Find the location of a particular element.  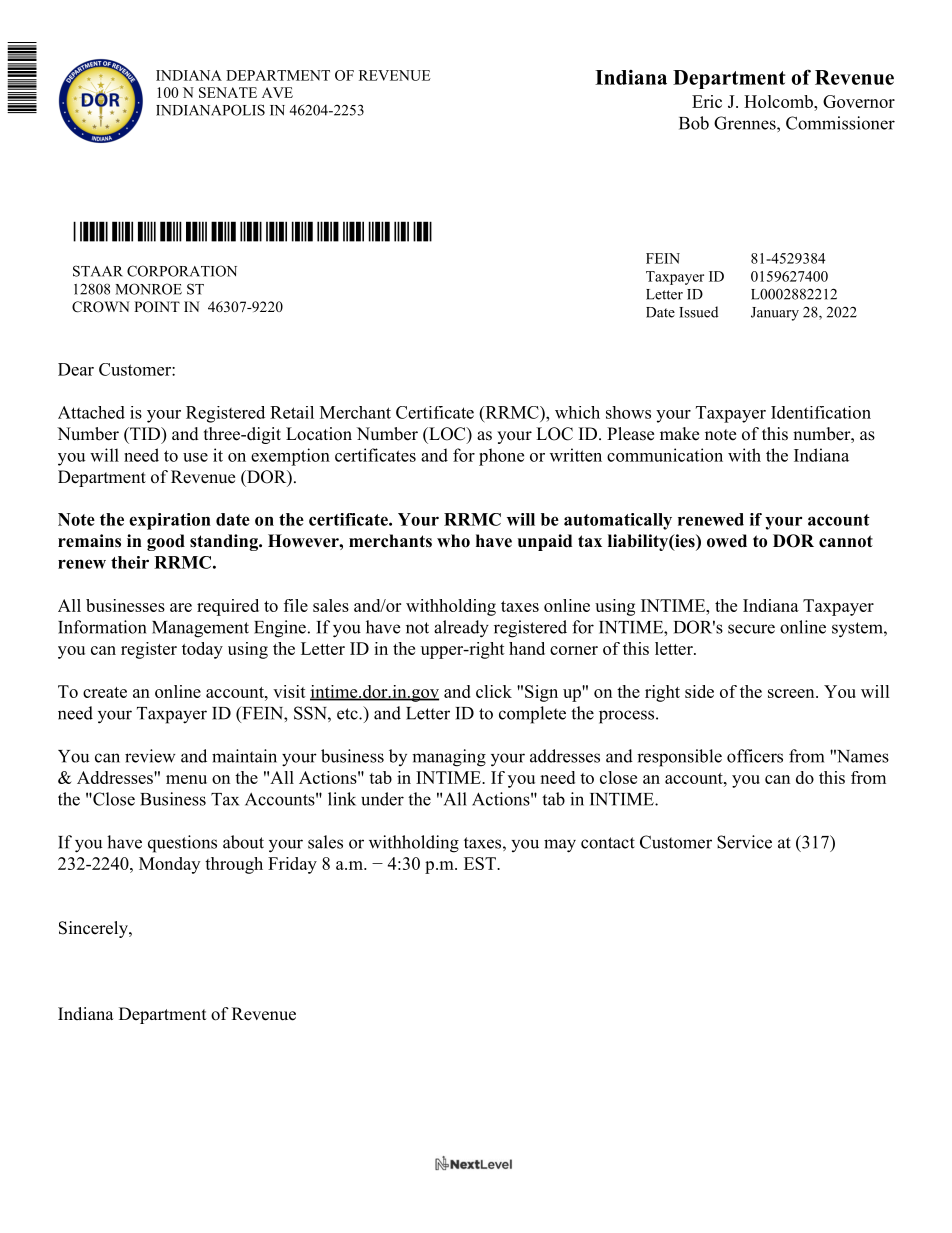

SENATE is located at coordinates (228, 92).
